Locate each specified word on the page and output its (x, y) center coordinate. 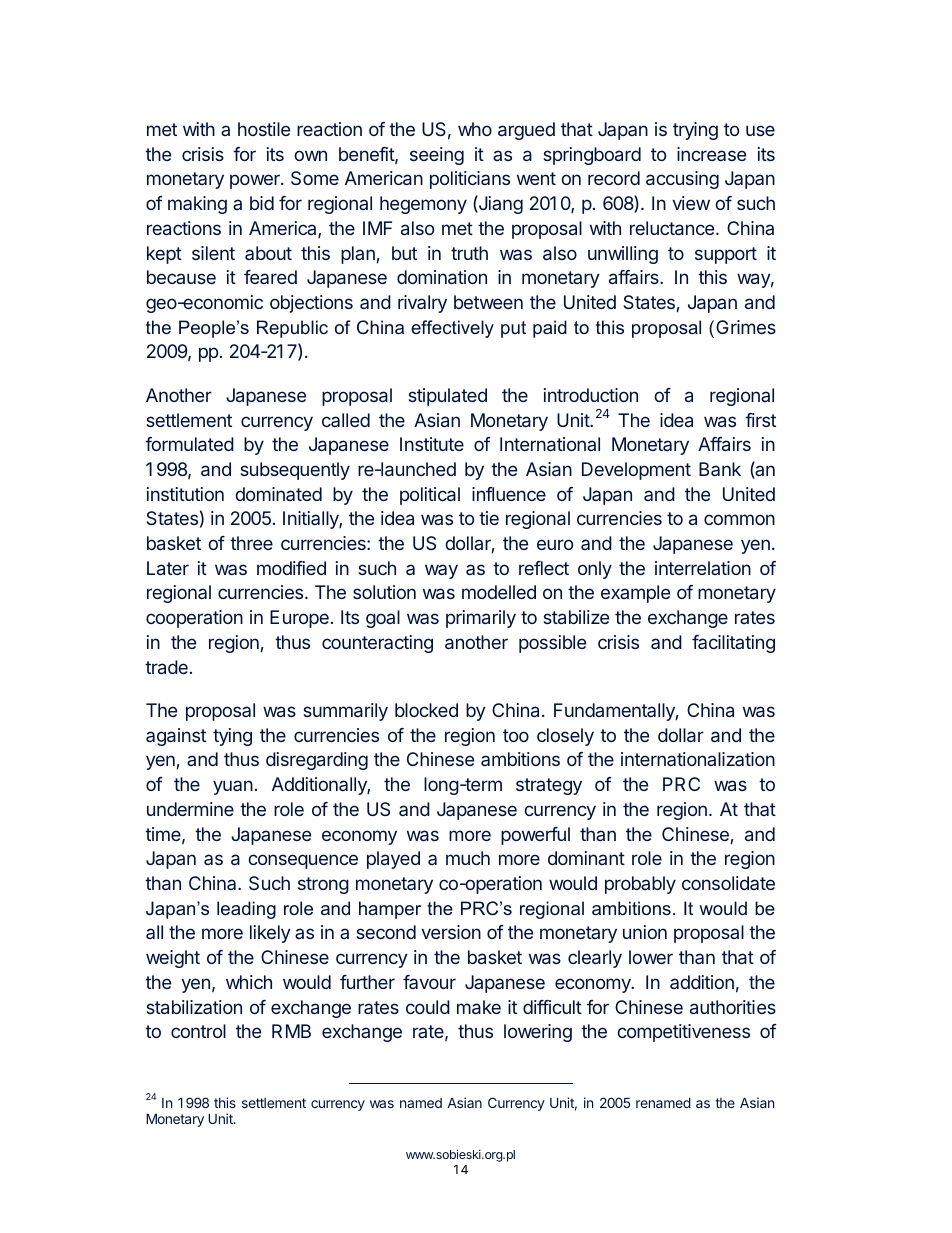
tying (232, 737)
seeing (437, 156)
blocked (426, 710)
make (479, 1007)
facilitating (733, 644)
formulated (189, 444)
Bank (720, 469)
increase (711, 154)
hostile (264, 129)
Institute (432, 444)
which (249, 982)
